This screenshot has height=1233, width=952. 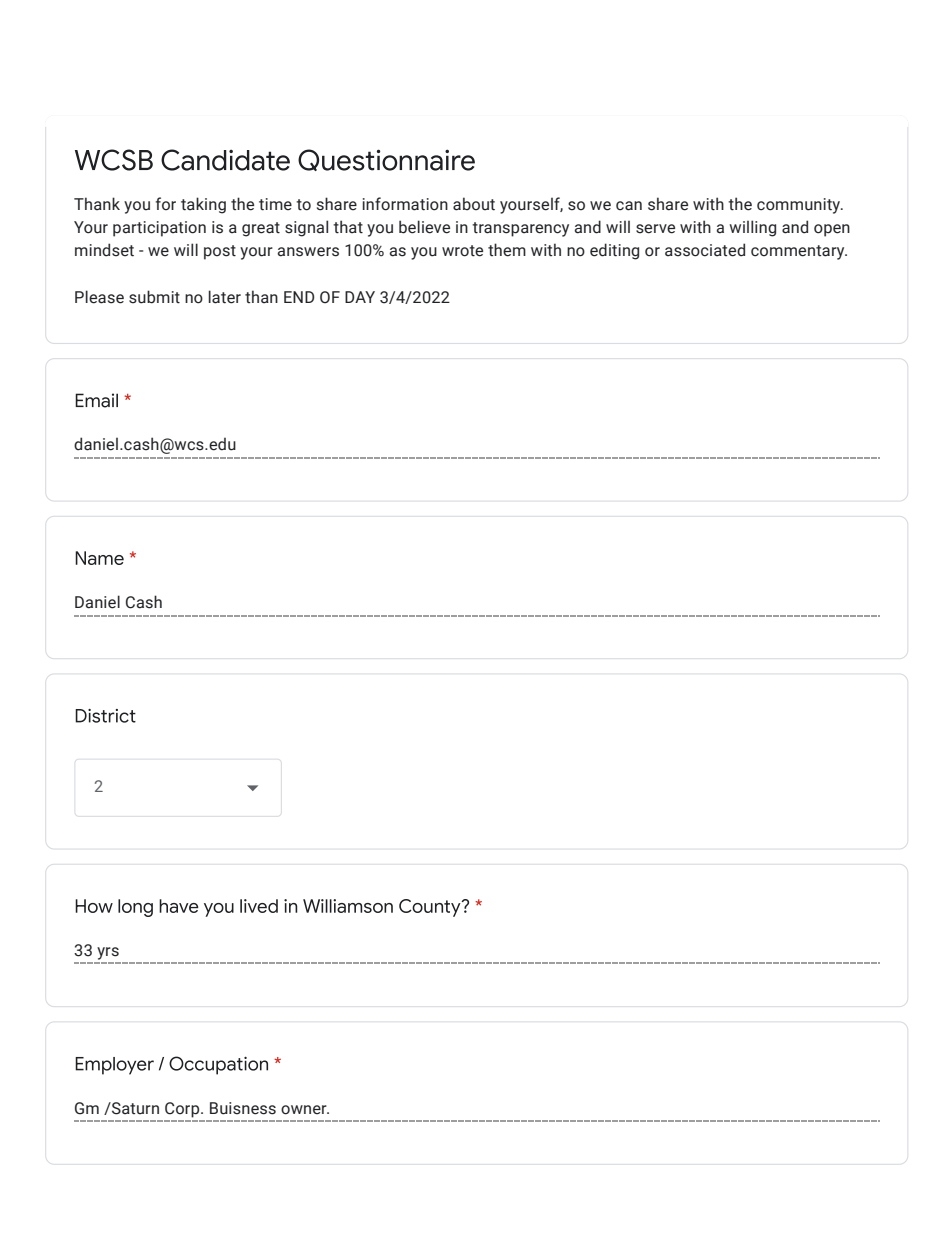 I want to click on DAY, so click(x=360, y=297).
